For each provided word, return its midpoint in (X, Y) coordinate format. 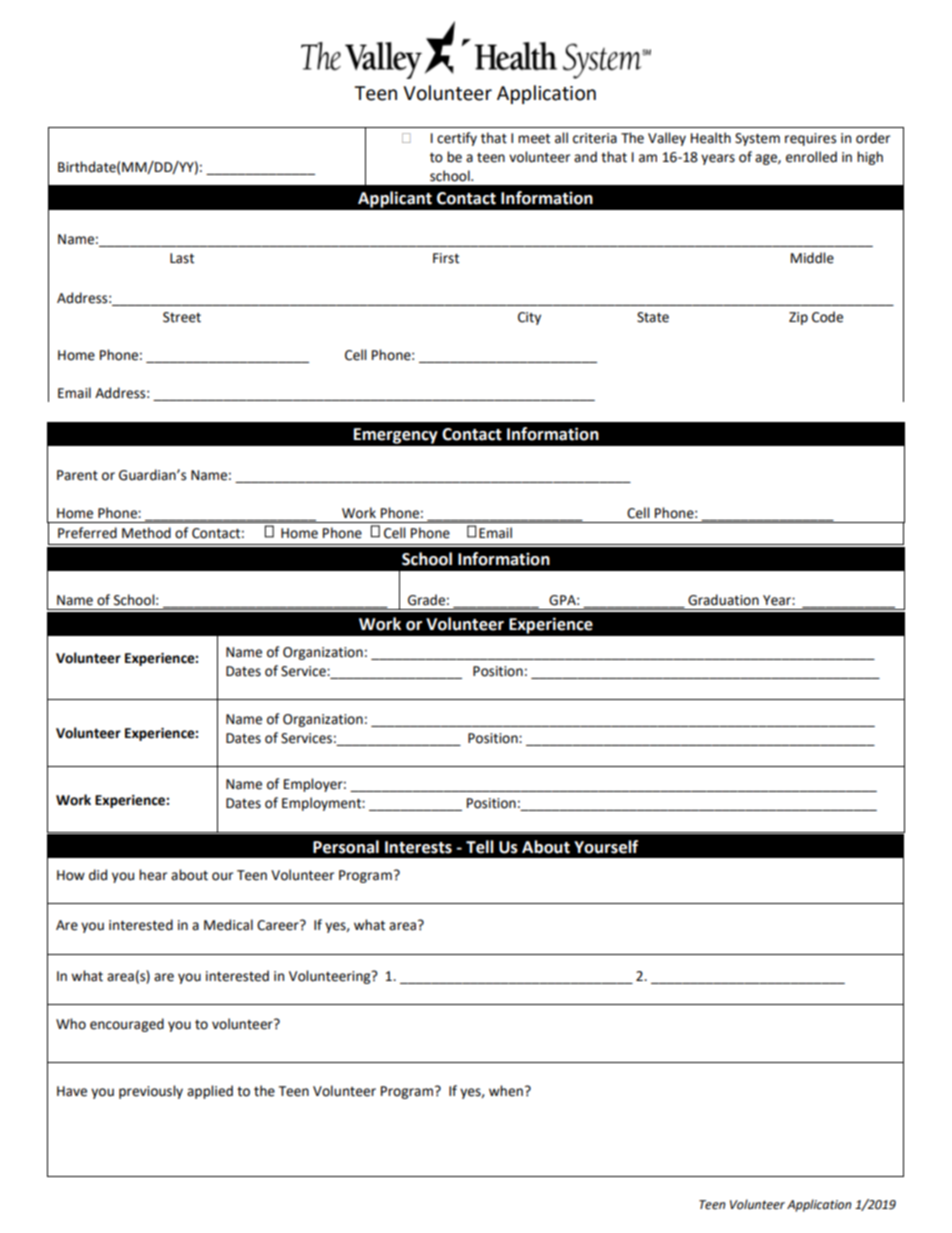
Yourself (606, 847)
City (529, 318)
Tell (480, 847)
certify (457, 139)
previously (151, 1092)
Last (182, 258)
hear (153, 875)
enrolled (811, 157)
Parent (77, 475)
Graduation (723, 600)
